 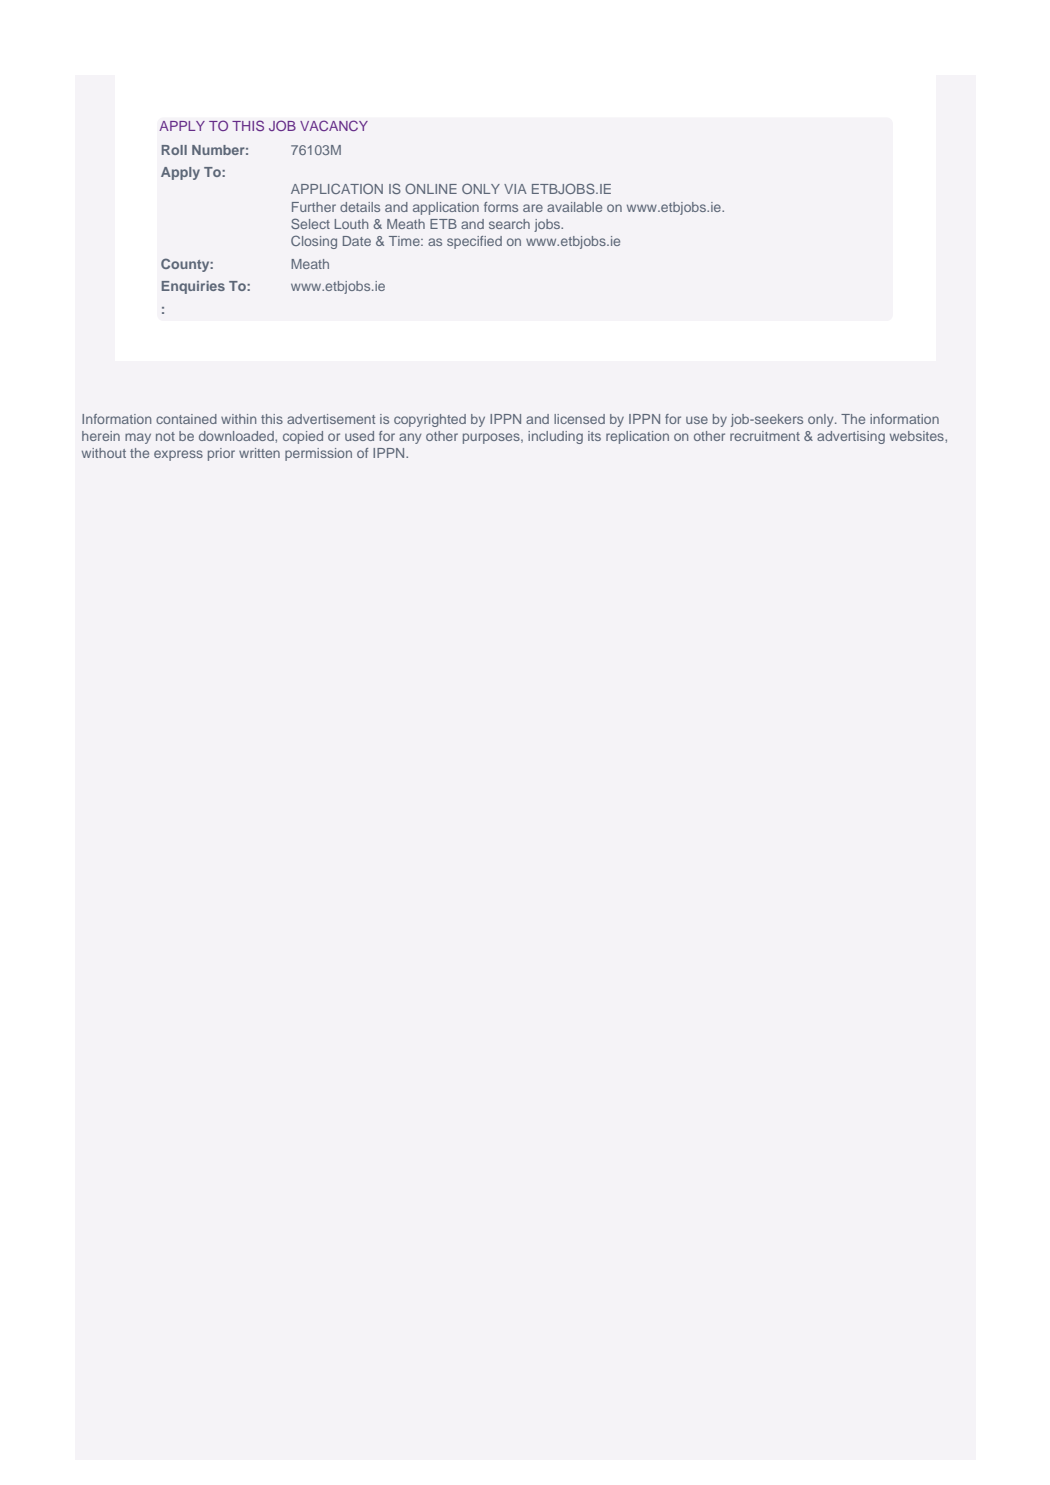 I want to click on including, so click(x=555, y=437).
